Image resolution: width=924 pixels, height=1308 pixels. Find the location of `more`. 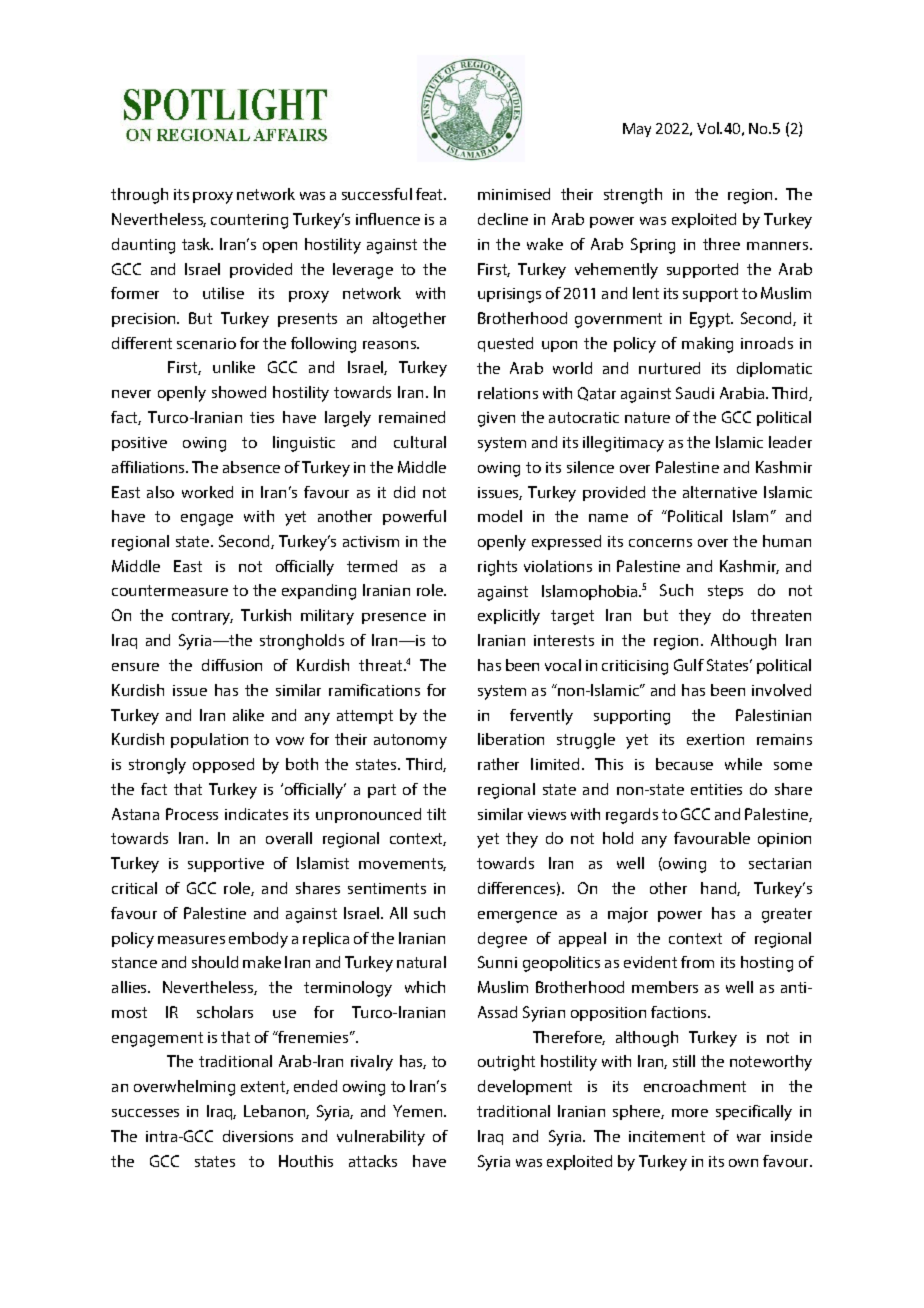

more is located at coordinates (690, 1113).
